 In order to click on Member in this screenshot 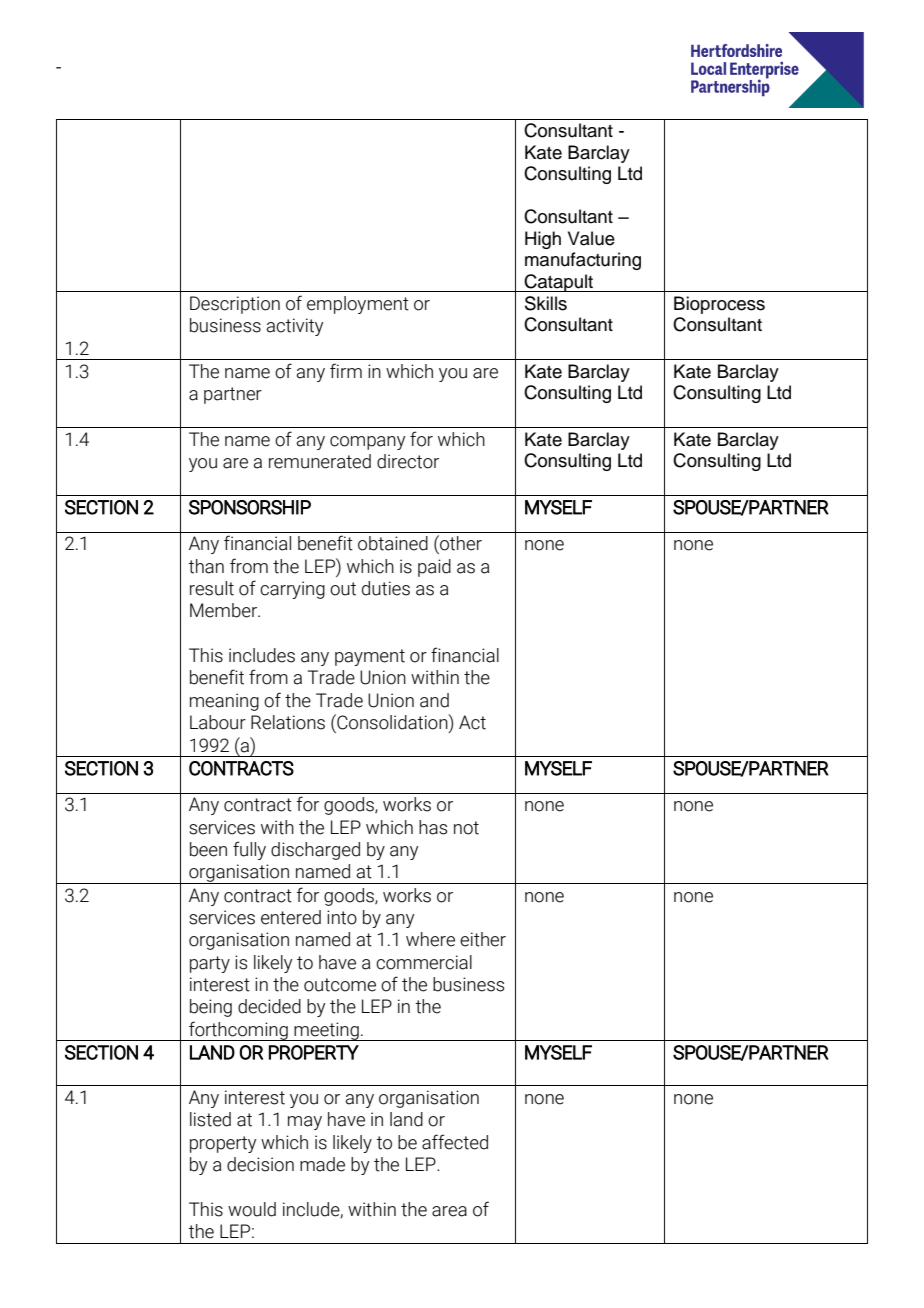, I will do `click(224, 610)`.
